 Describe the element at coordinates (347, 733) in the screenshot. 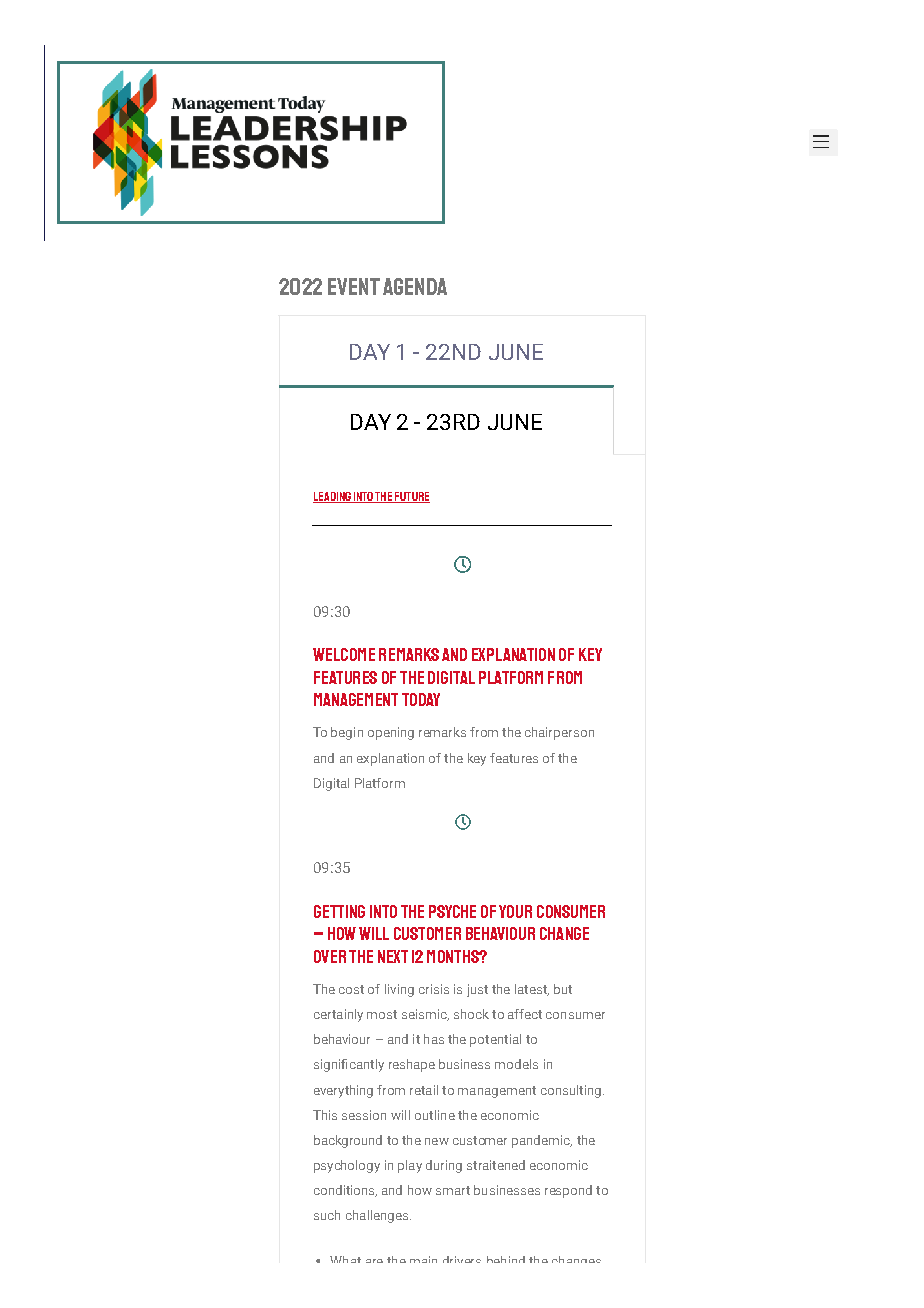

I see `begin` at that location.
